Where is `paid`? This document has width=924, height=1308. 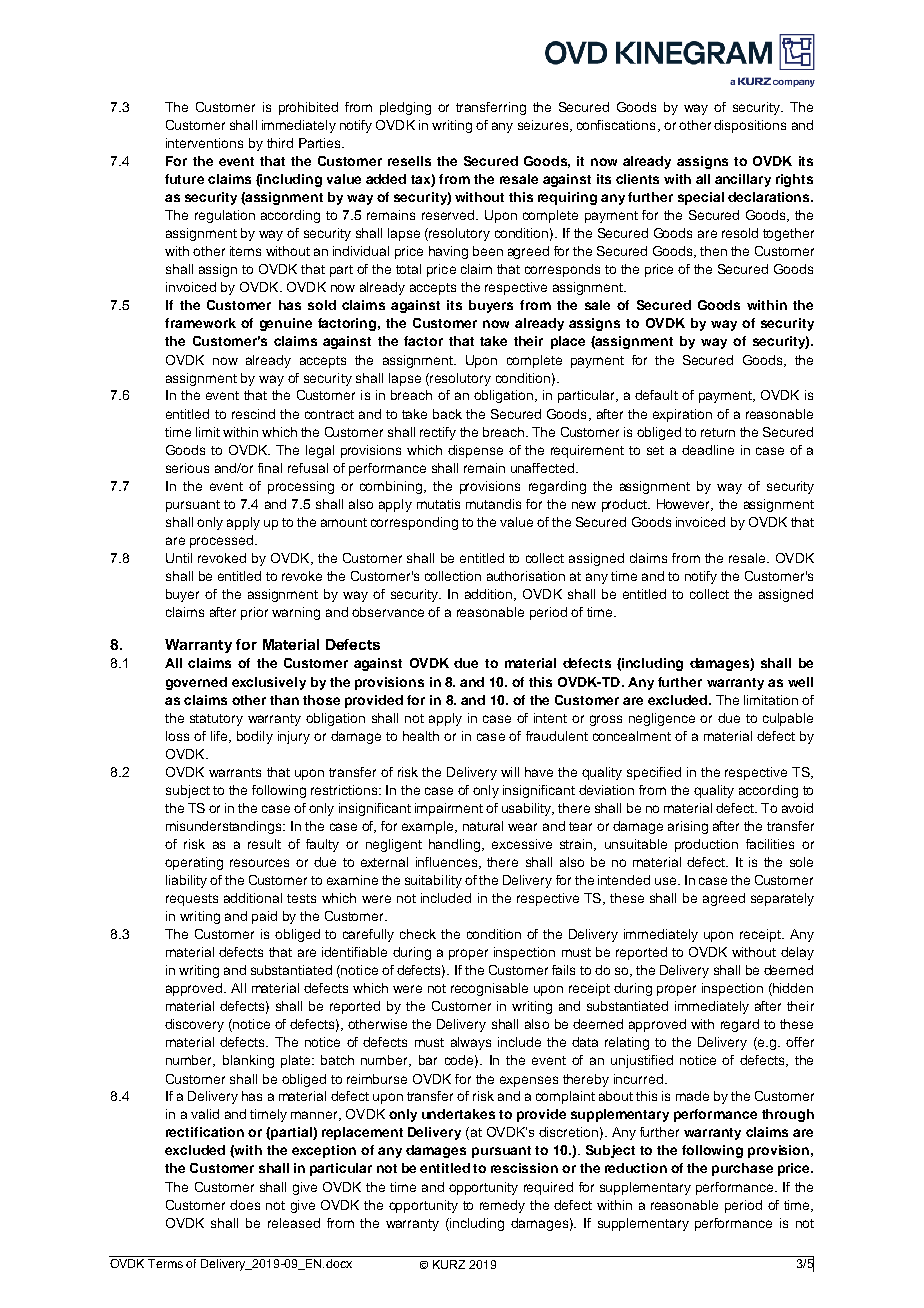 paid is located at coordinates (264, 917).
